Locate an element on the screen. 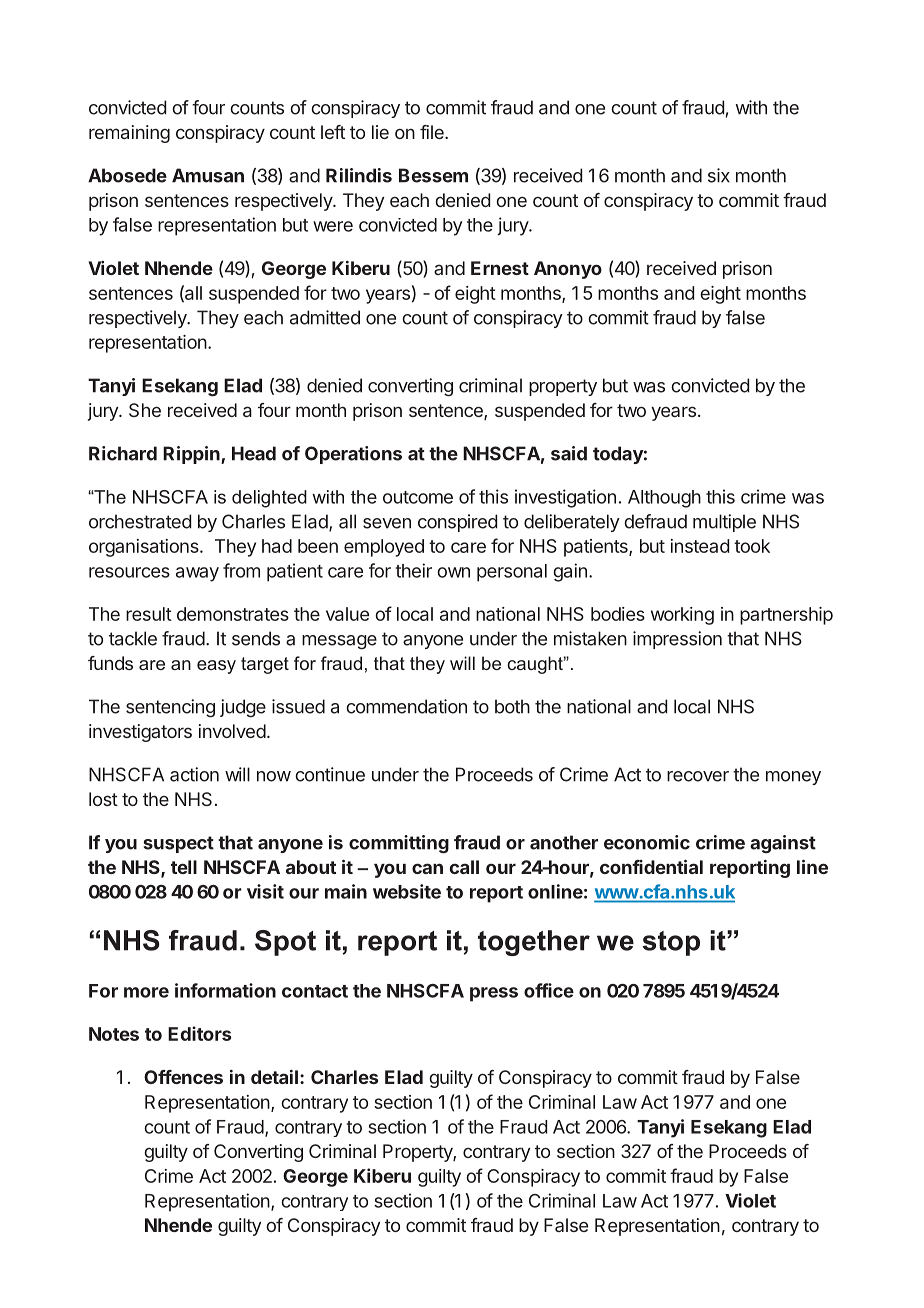 This screenshot has width=924, height=1308. economic is located at coordinates (647, 842).
